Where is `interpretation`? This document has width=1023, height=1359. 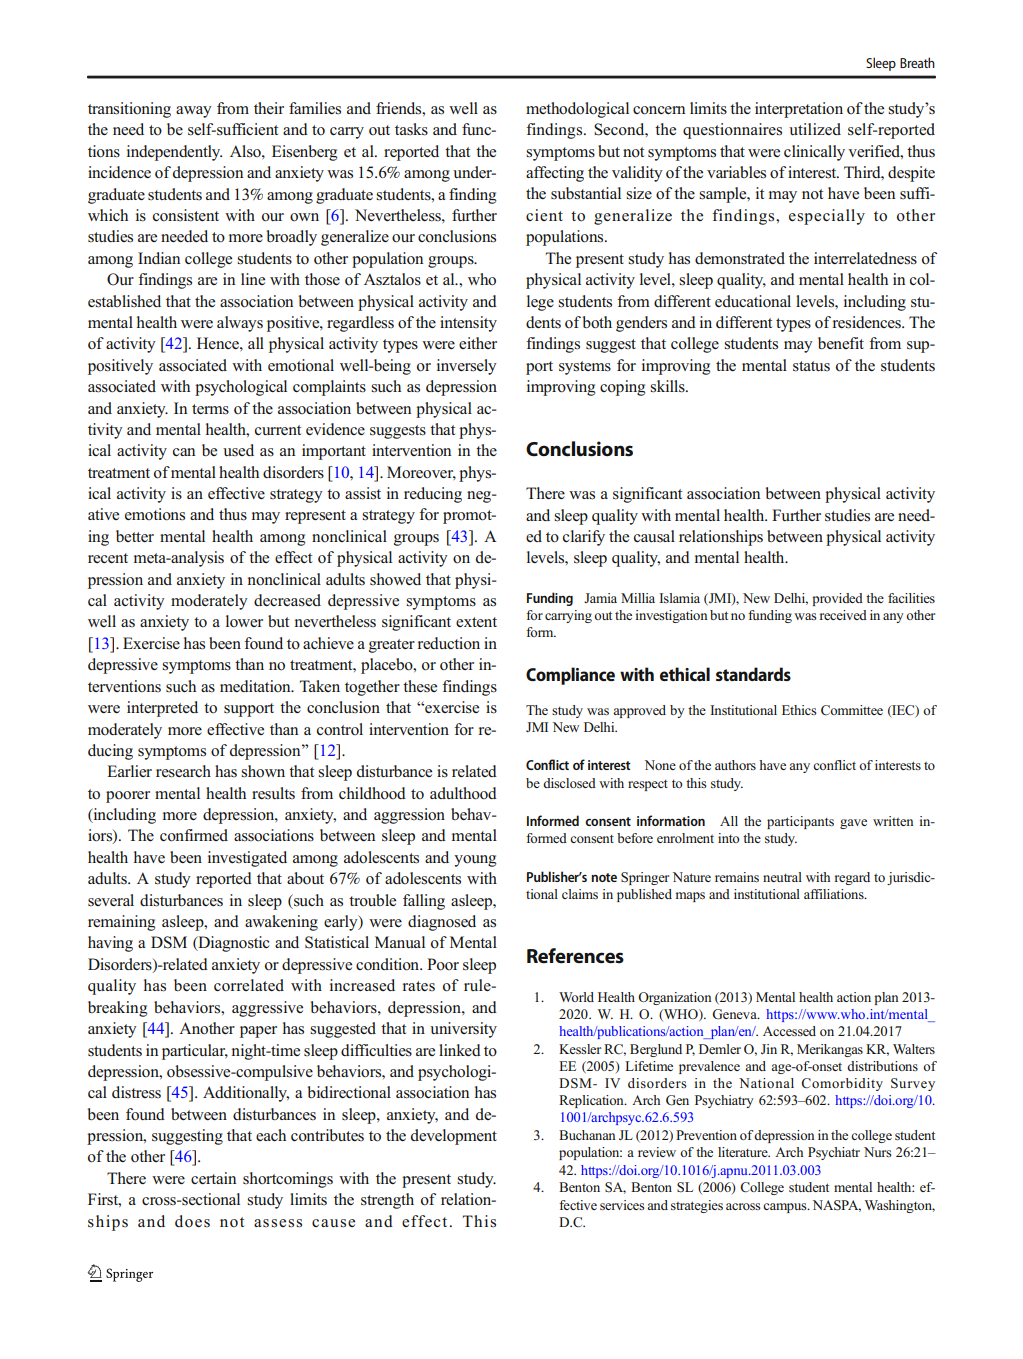 interpretation is located at coordinates (799, 110).
